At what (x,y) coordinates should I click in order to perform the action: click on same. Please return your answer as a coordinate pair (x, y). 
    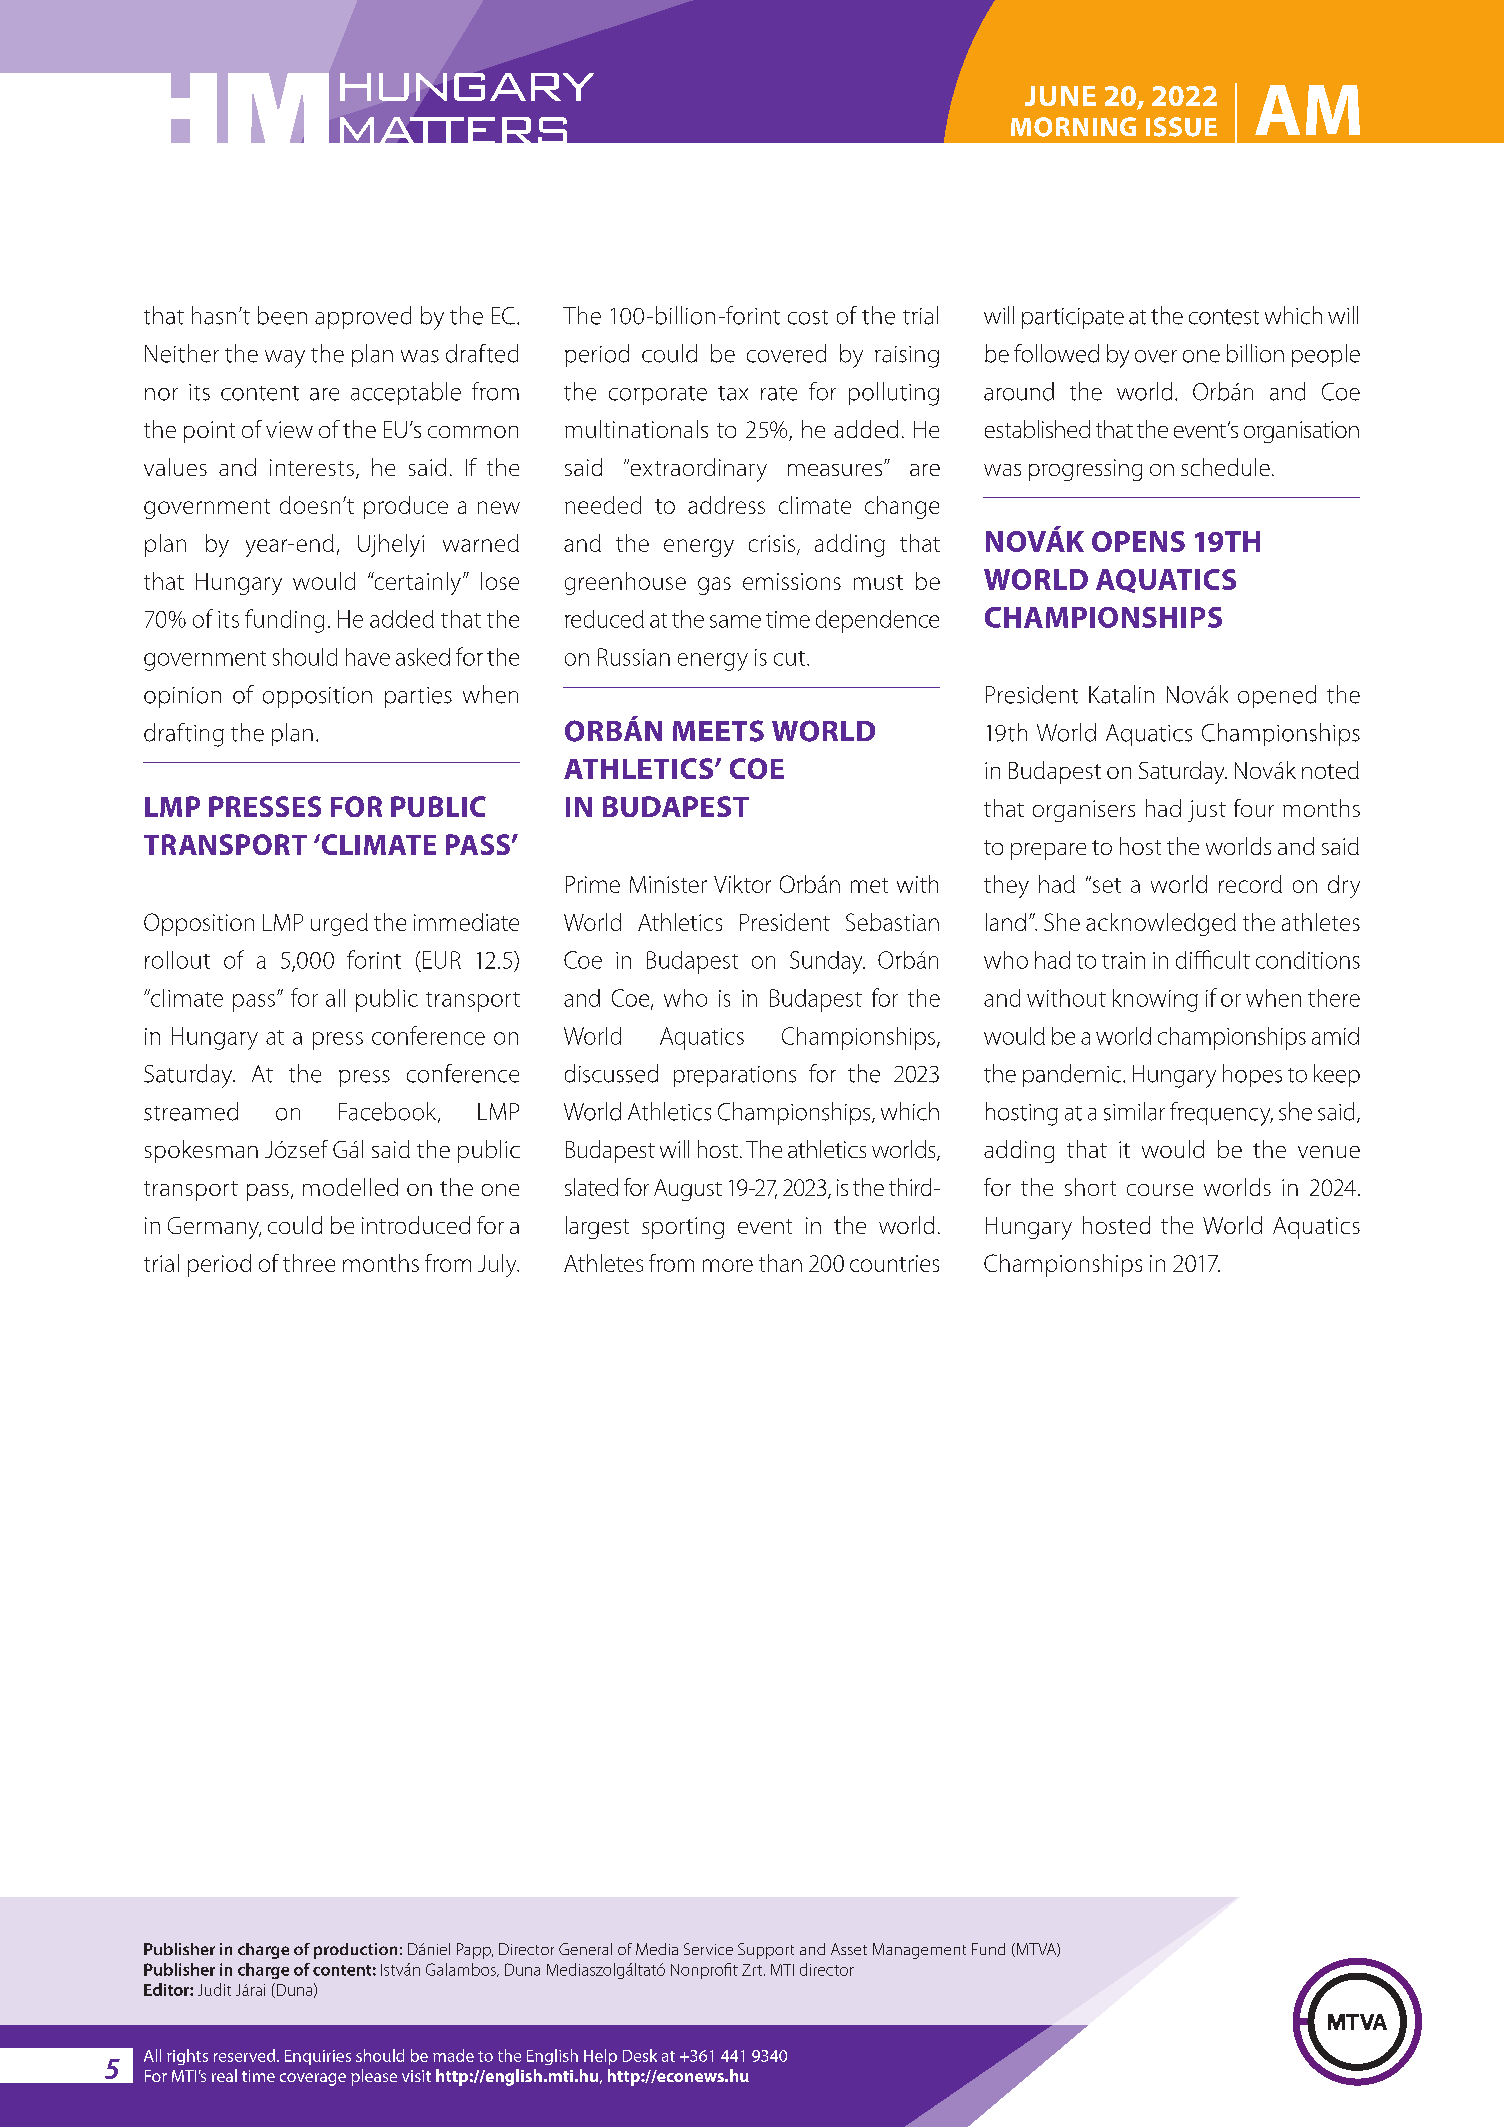
    Looking at the image, I should click on (735, 621).
